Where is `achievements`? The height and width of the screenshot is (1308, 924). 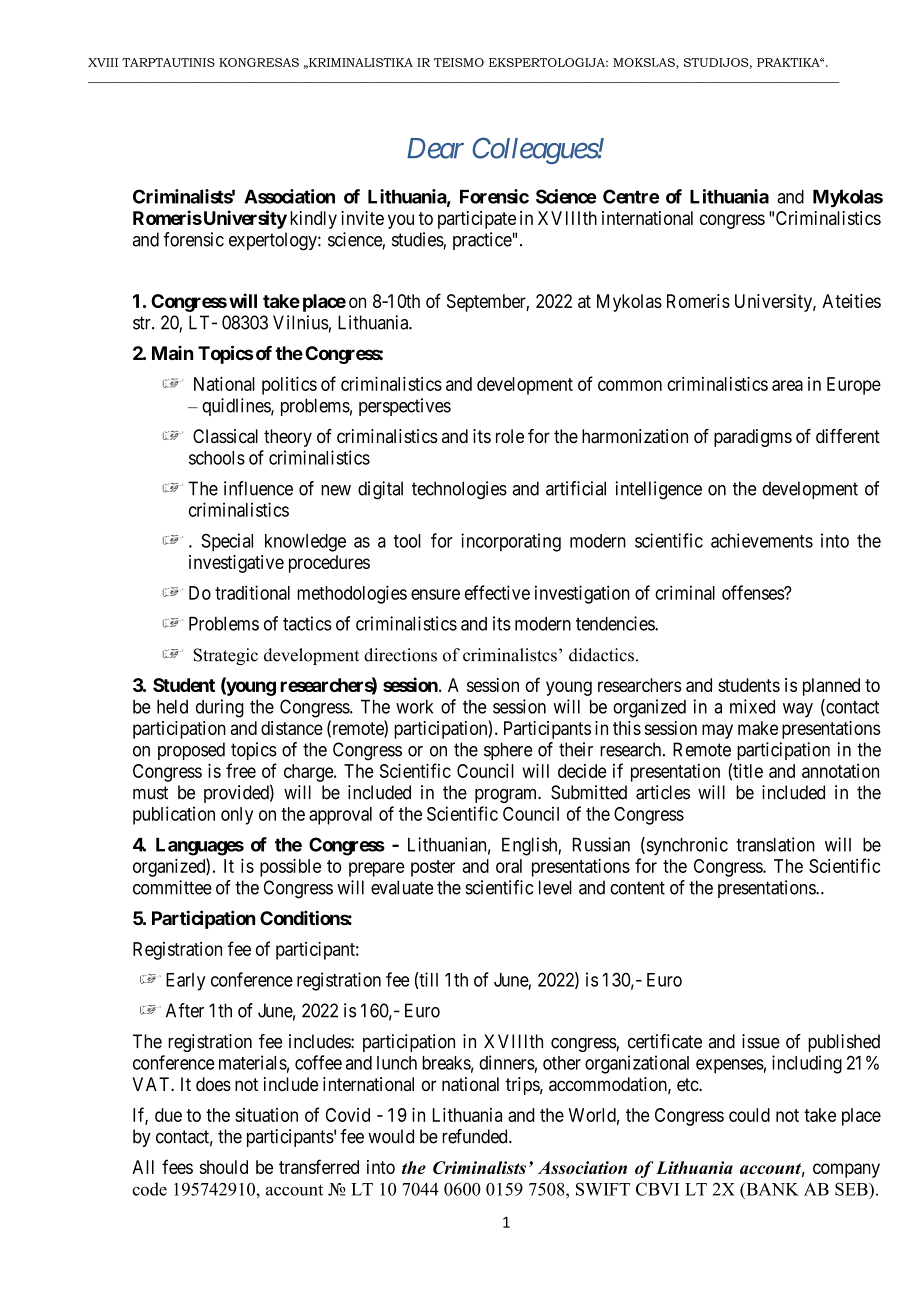 achievements is located at coordinates (762, 540).
